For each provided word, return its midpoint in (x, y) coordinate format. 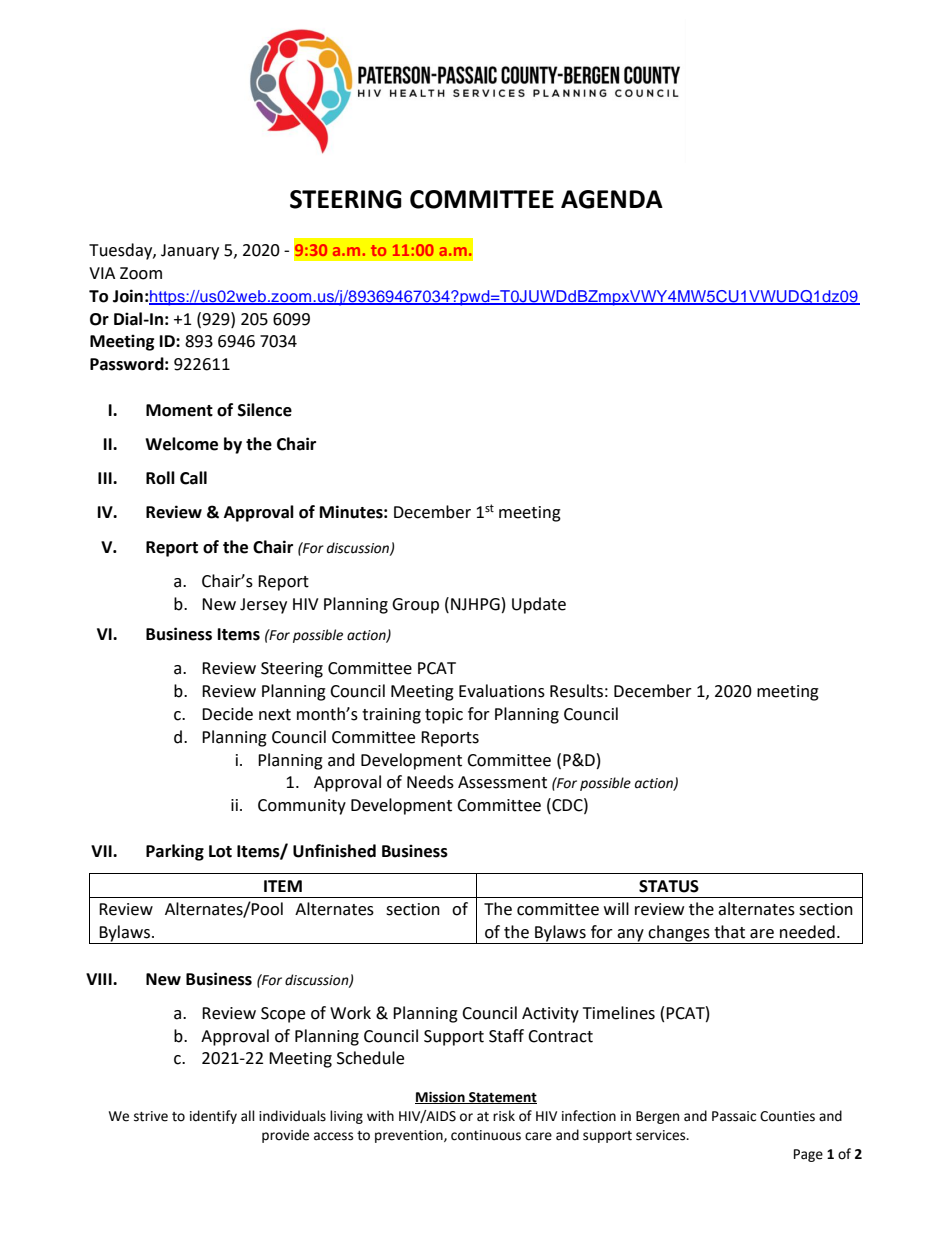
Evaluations (502, 691)
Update (539, 605)
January (190, 252)
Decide (227, 714)
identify (213, 1117)
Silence (265, 410)
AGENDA (612, 199)
